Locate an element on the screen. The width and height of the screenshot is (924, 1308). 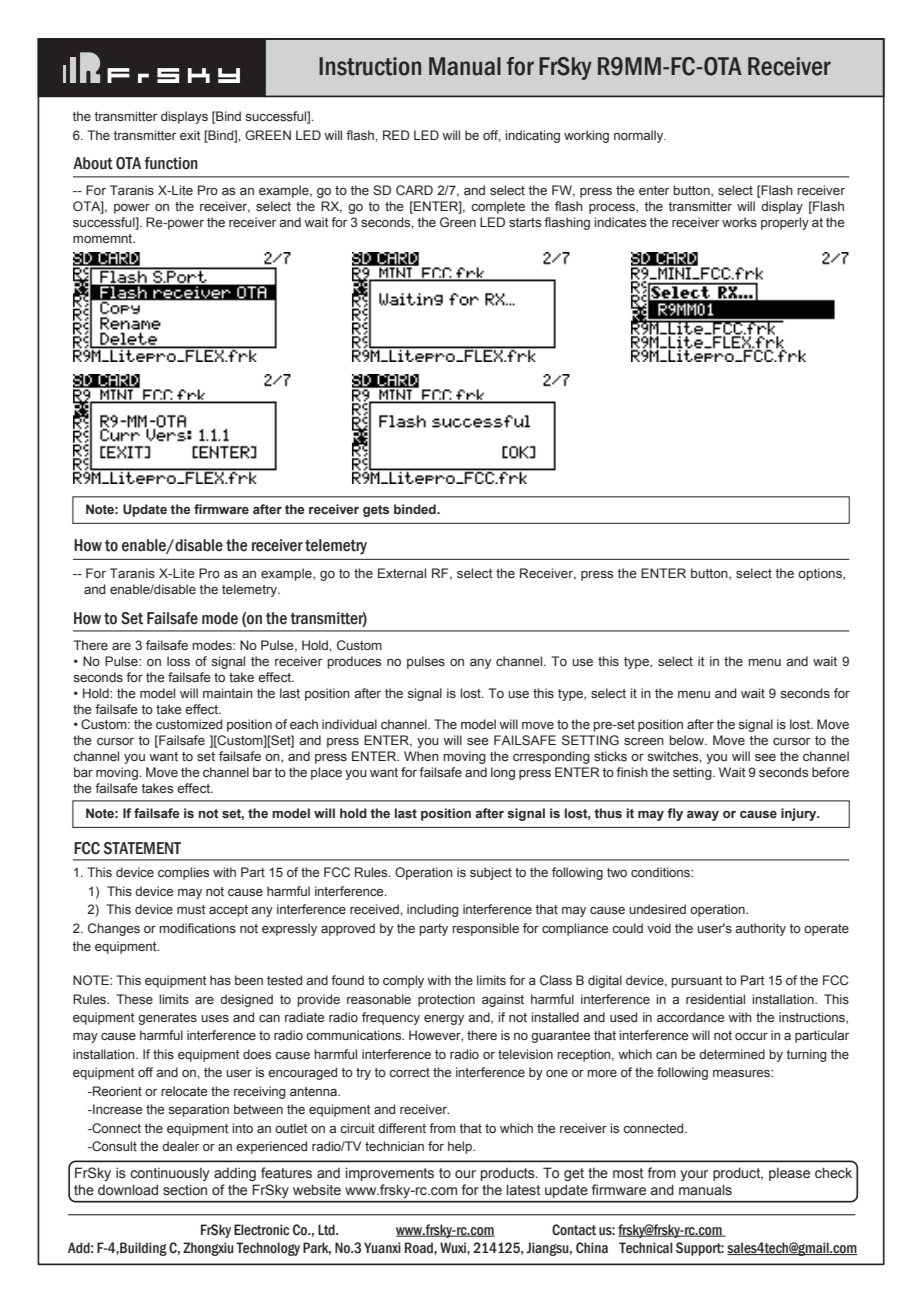
long is located at coordinates (503, 773).
